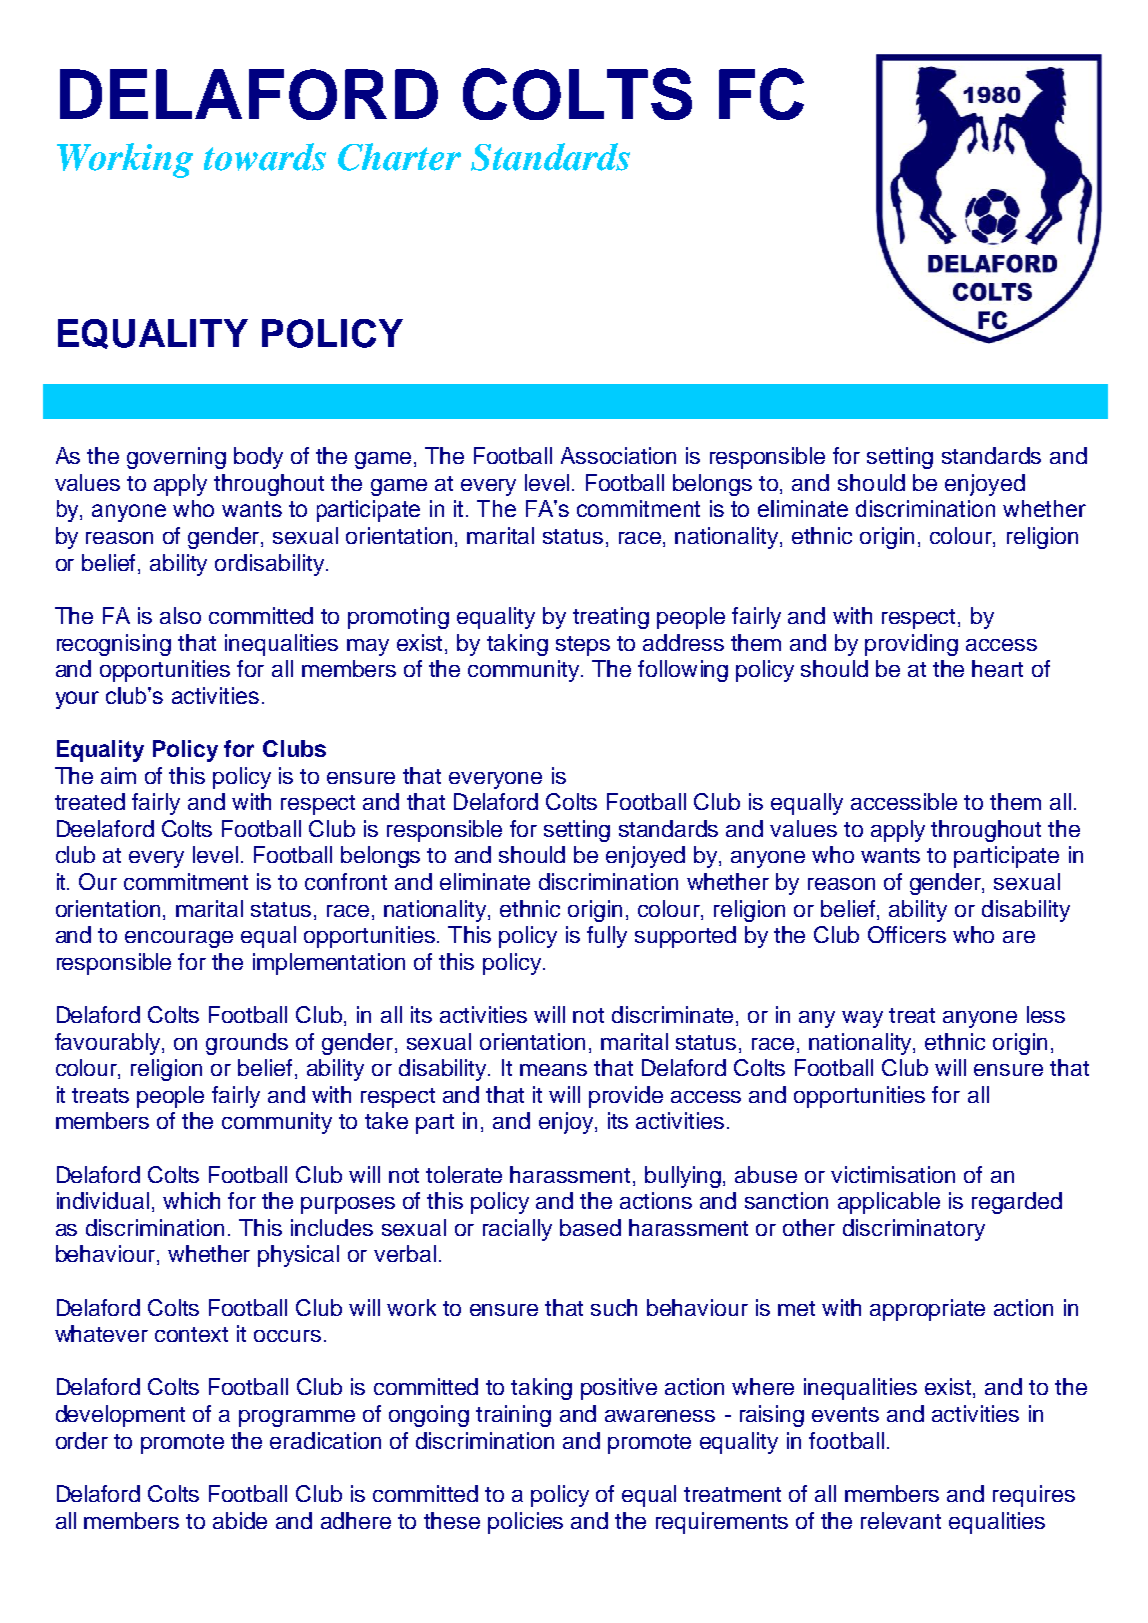  I want to click on Association, so click(618, 455).
